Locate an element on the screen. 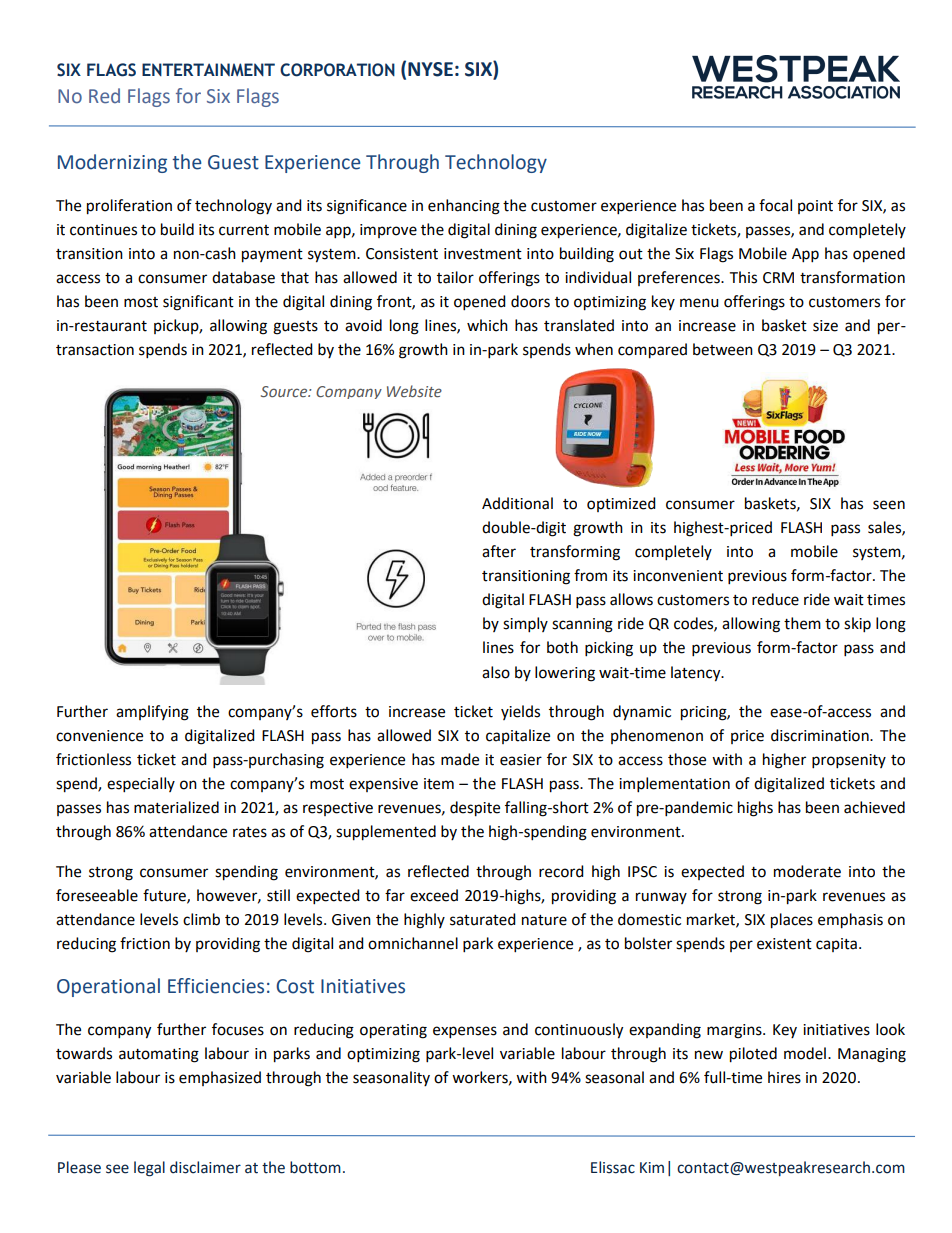 The height and width of the screenshot is (1233, 952). which is located at coordinates (487, 325).
